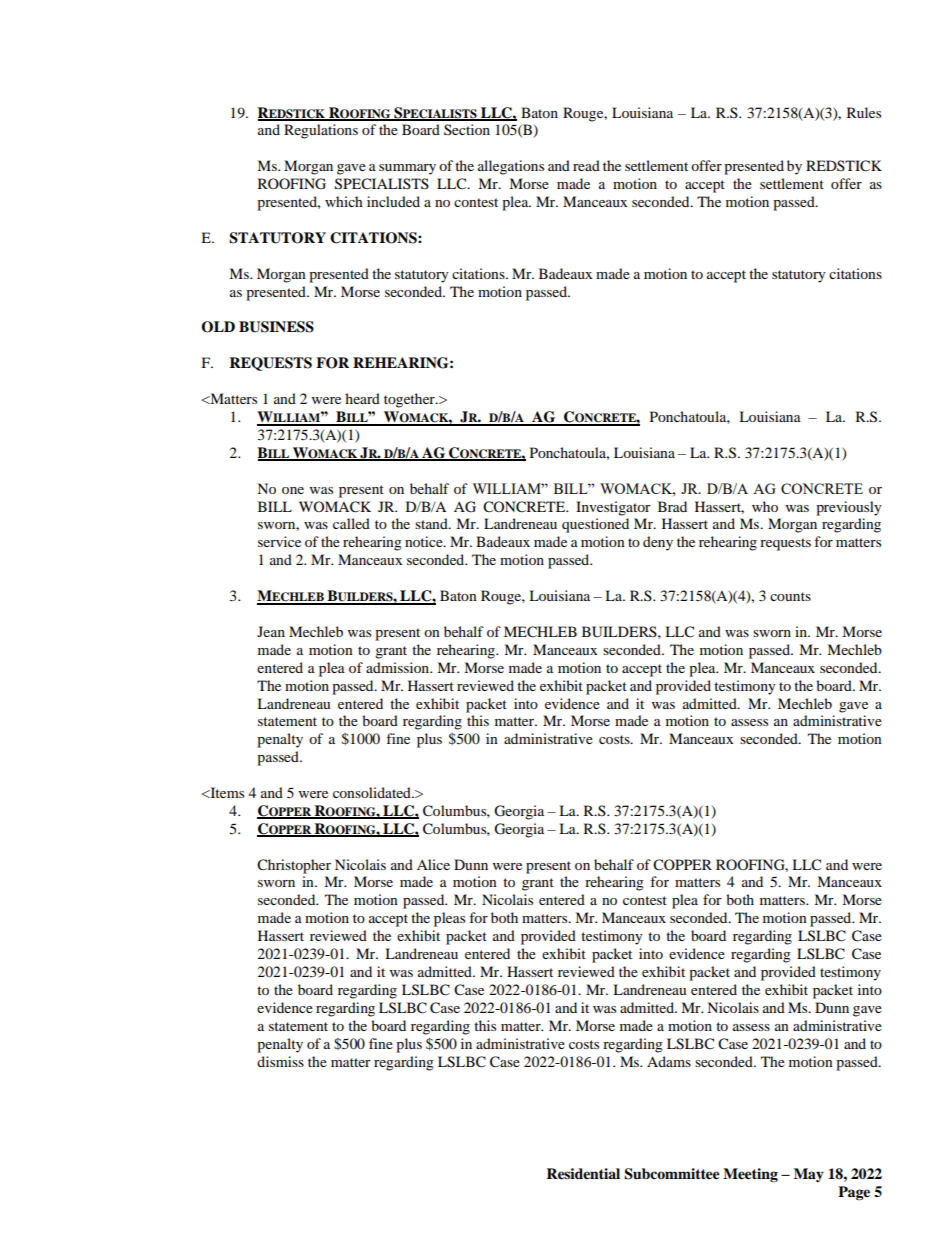  I want to click on allegations, so click(511, 167).
